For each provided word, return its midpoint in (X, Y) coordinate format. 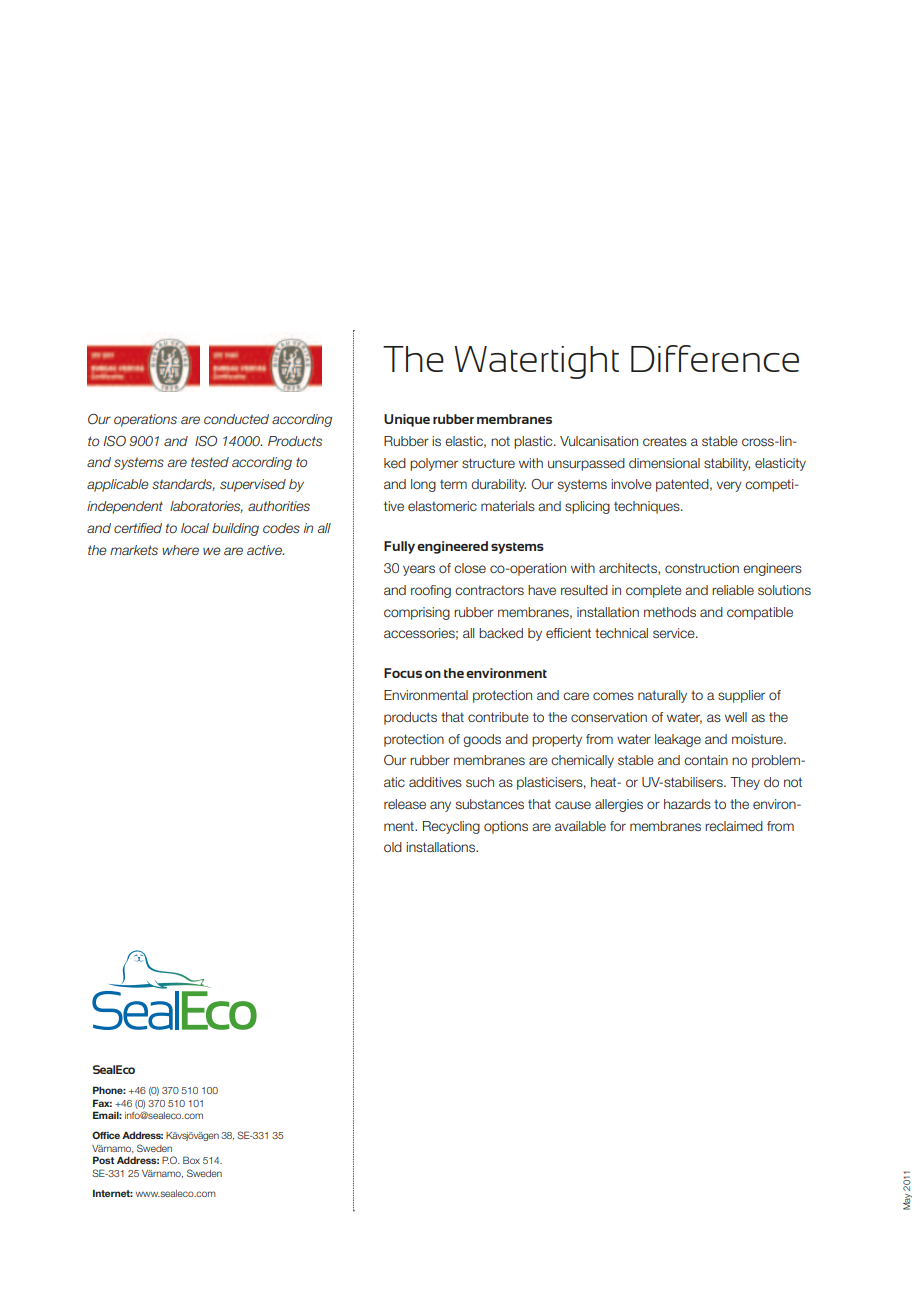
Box (191, 1160)
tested (210, 462)
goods (482, 740)
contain (706, 760)
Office (106, 1135)
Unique (407, 420)
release (405, 804)
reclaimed (734, 826)
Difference (715, 358)
